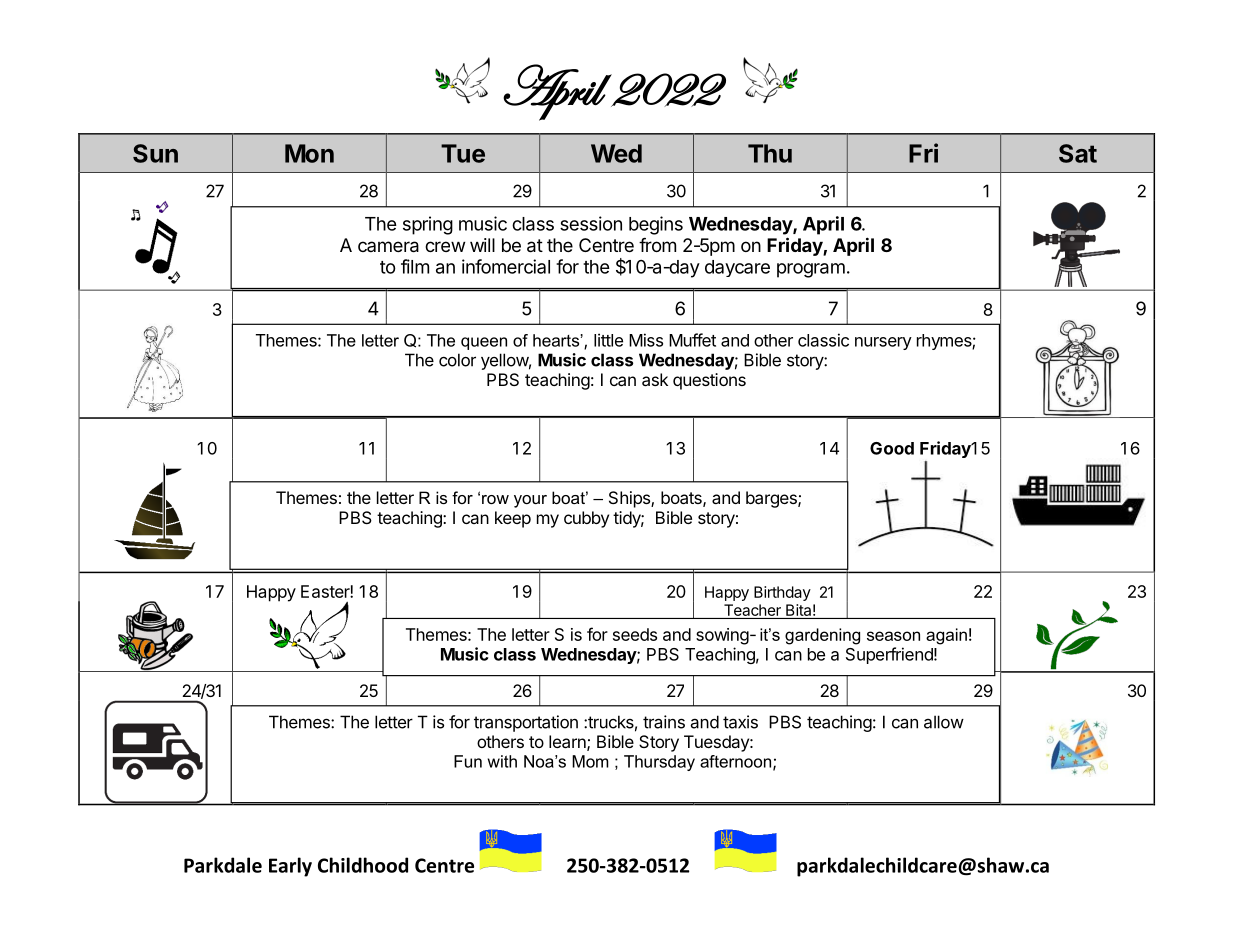 The height and width of the image is (952, 1233). What do you see at coordinates (513, 519) in the image?
I see `keep` at bounding box center [513, 519].
